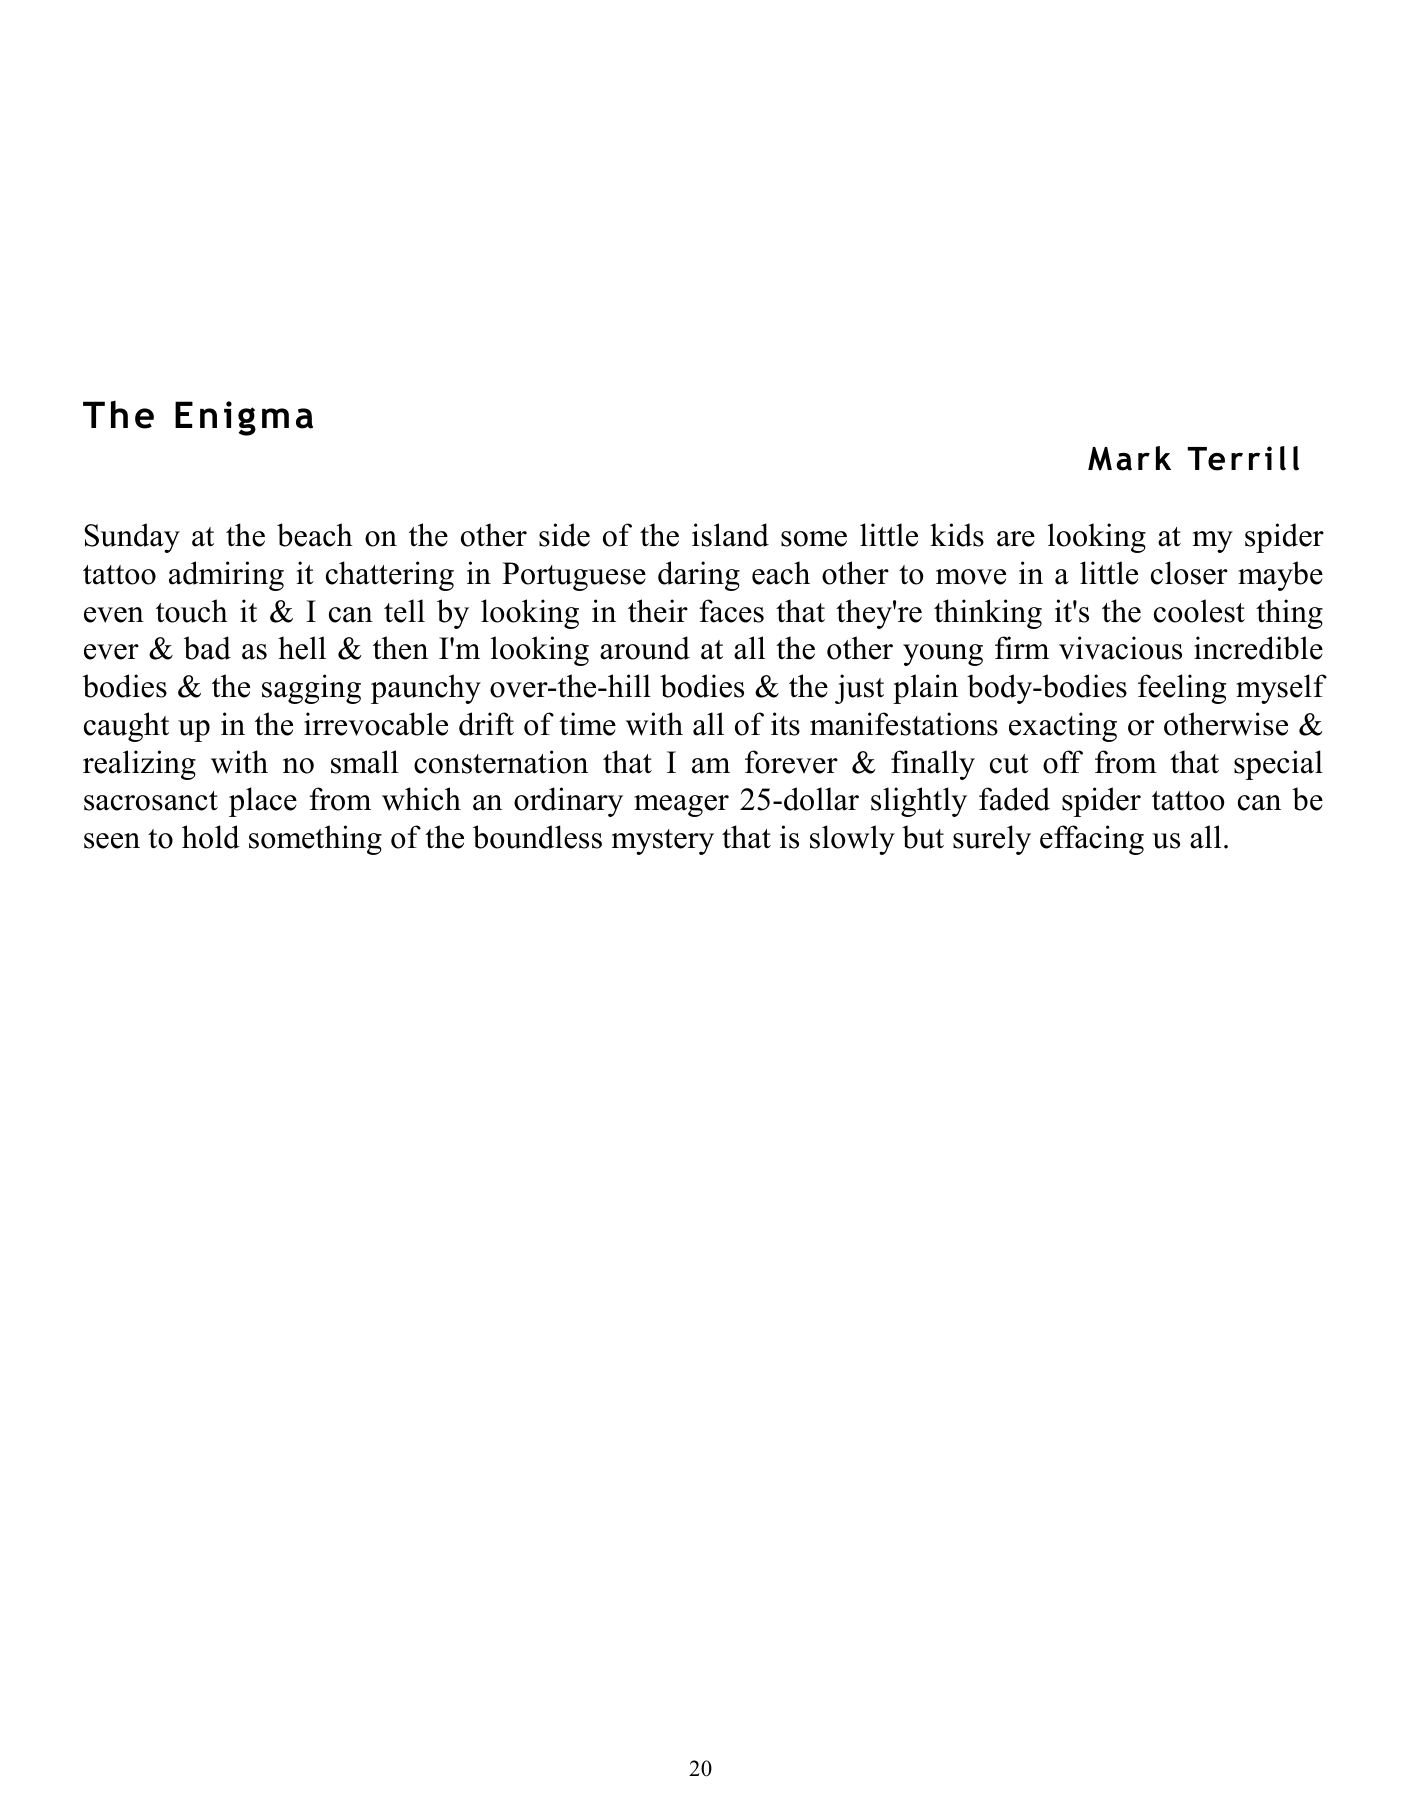 Image resolution: width=1406 pixels, height=1820 pixels. I want to click on island, so click(730, 535).
